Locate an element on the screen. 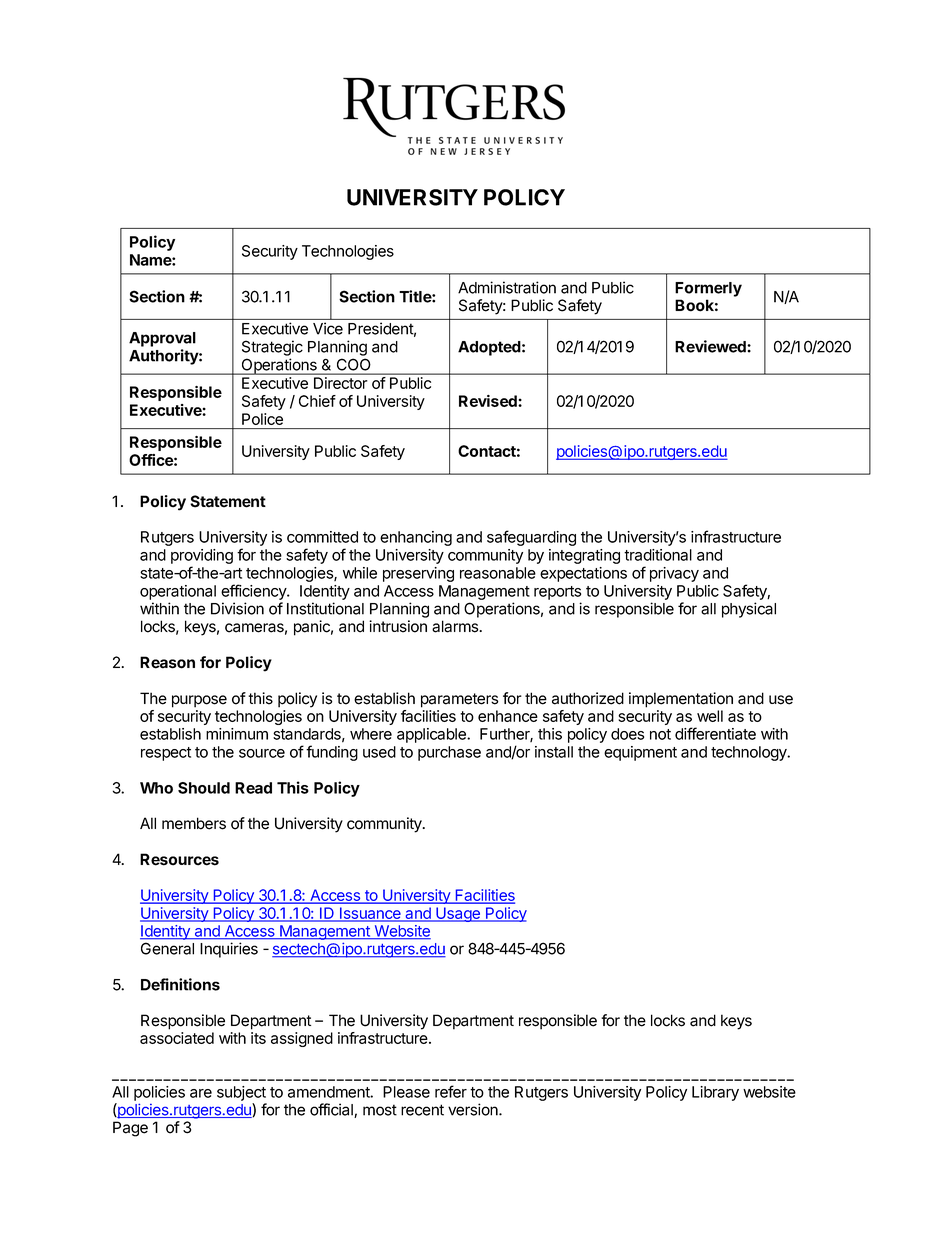  traditional is located at coordinates (658, 555).
